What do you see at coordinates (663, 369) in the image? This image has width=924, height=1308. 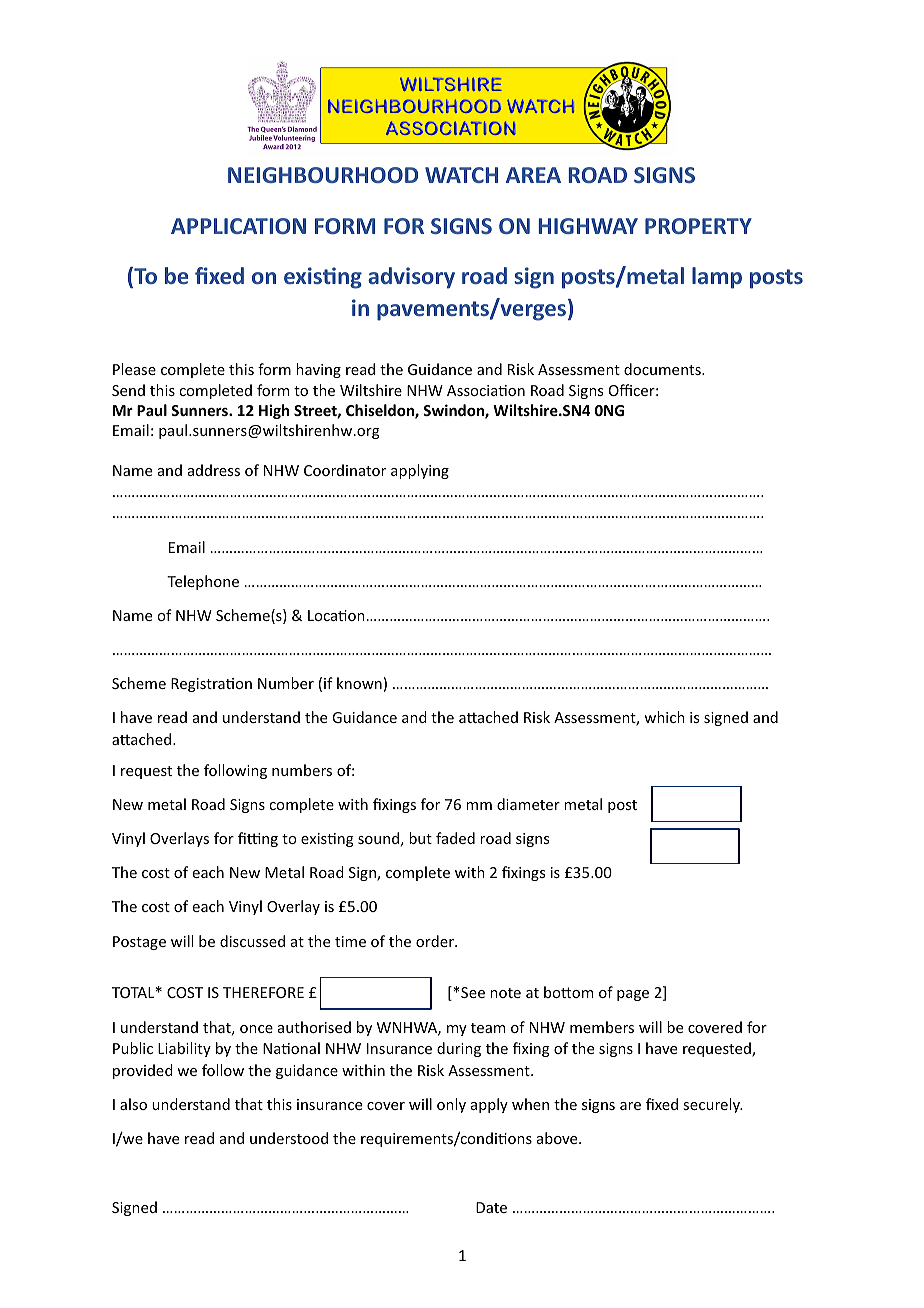 I see `documents` at bounding box center [663, 369].
